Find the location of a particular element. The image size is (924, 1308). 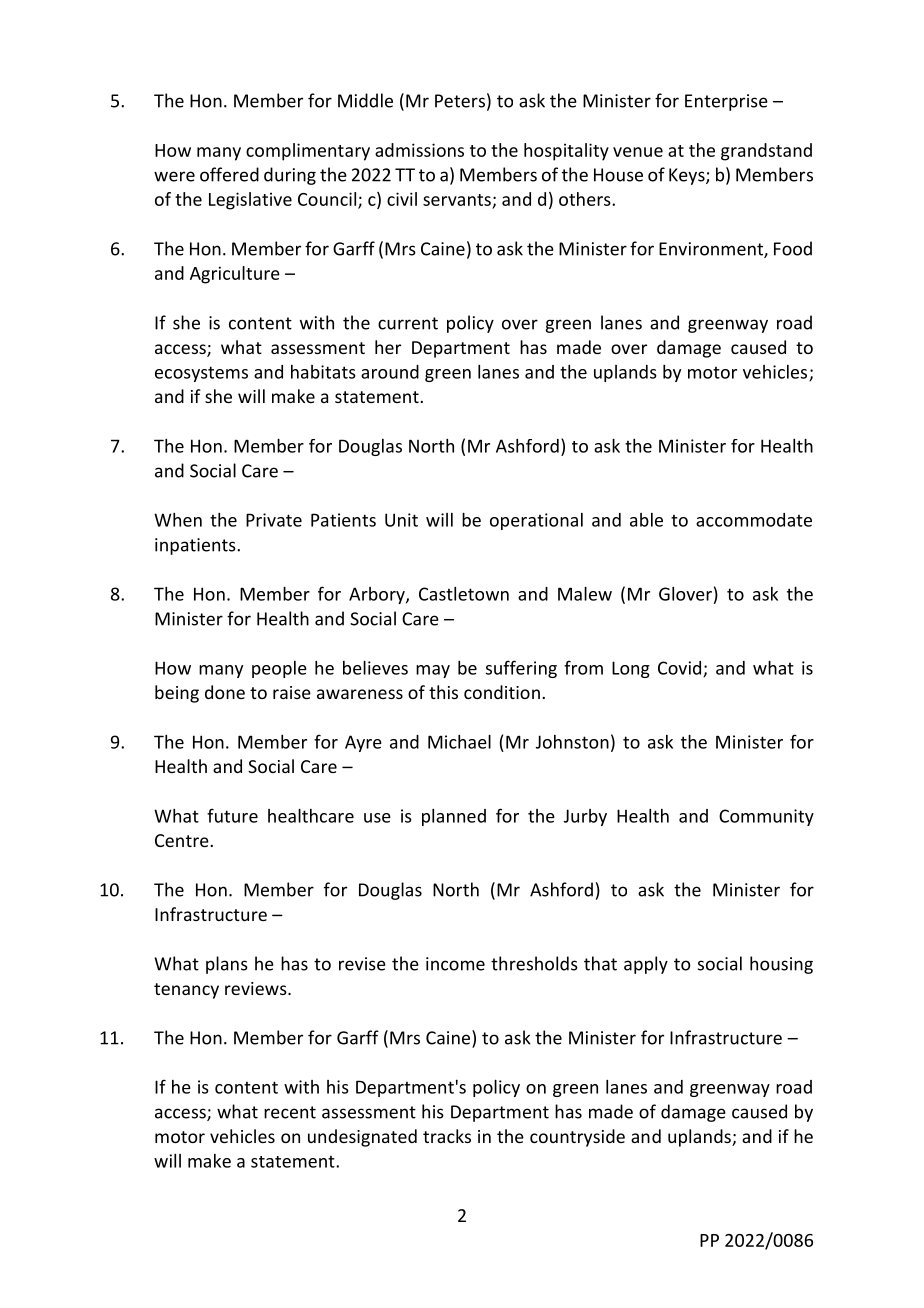

countryside is located at coordinates (577, 1138).
